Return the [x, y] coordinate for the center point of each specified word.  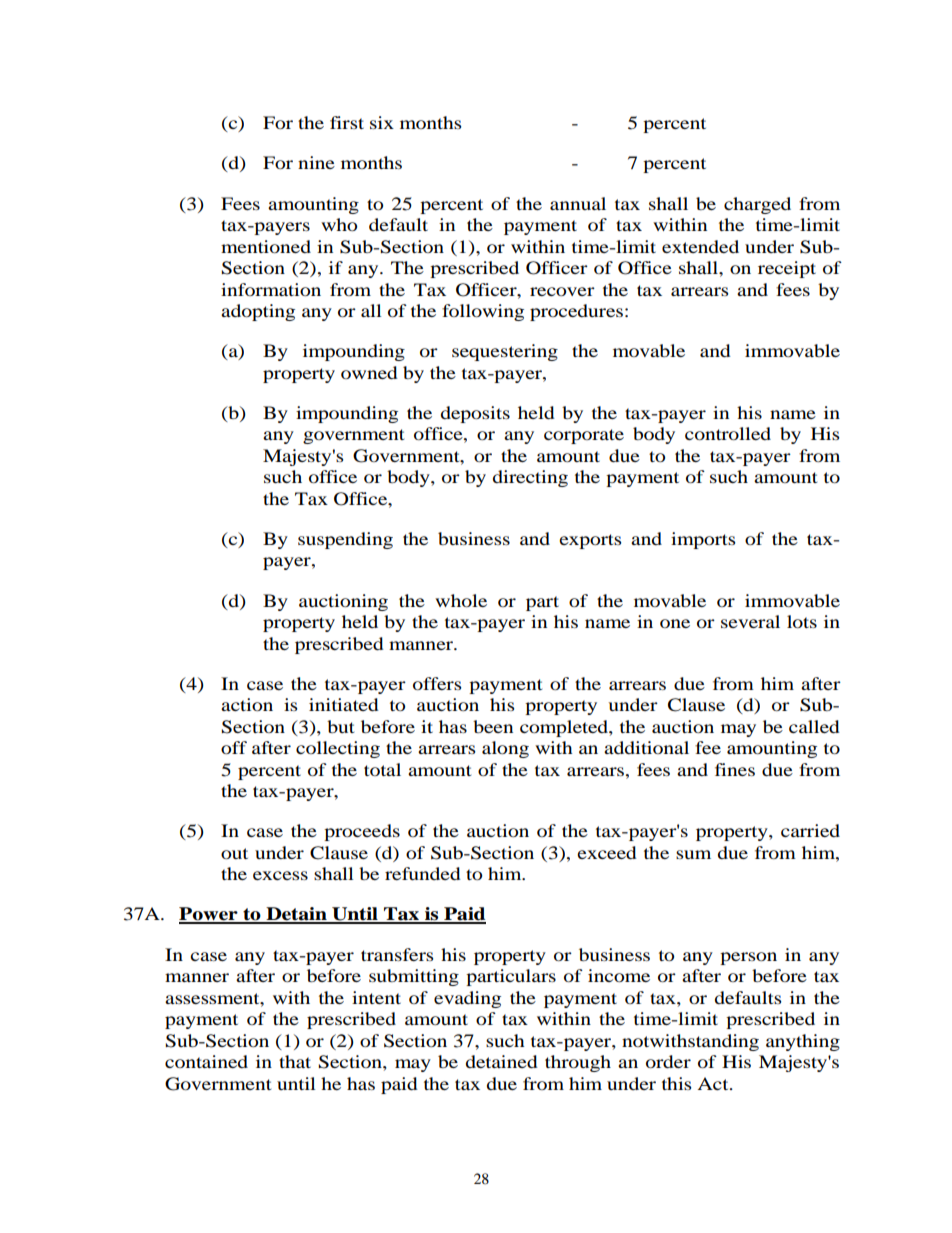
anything [803, 1042]
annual [578, 203]
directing [530, 478]
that [295, 1061]
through [578, 1063]
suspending [345, 540]
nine [316, 162]
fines [735, 769]
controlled [728, 433]
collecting [338, 749]
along [505, 749]
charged [757, 205]
